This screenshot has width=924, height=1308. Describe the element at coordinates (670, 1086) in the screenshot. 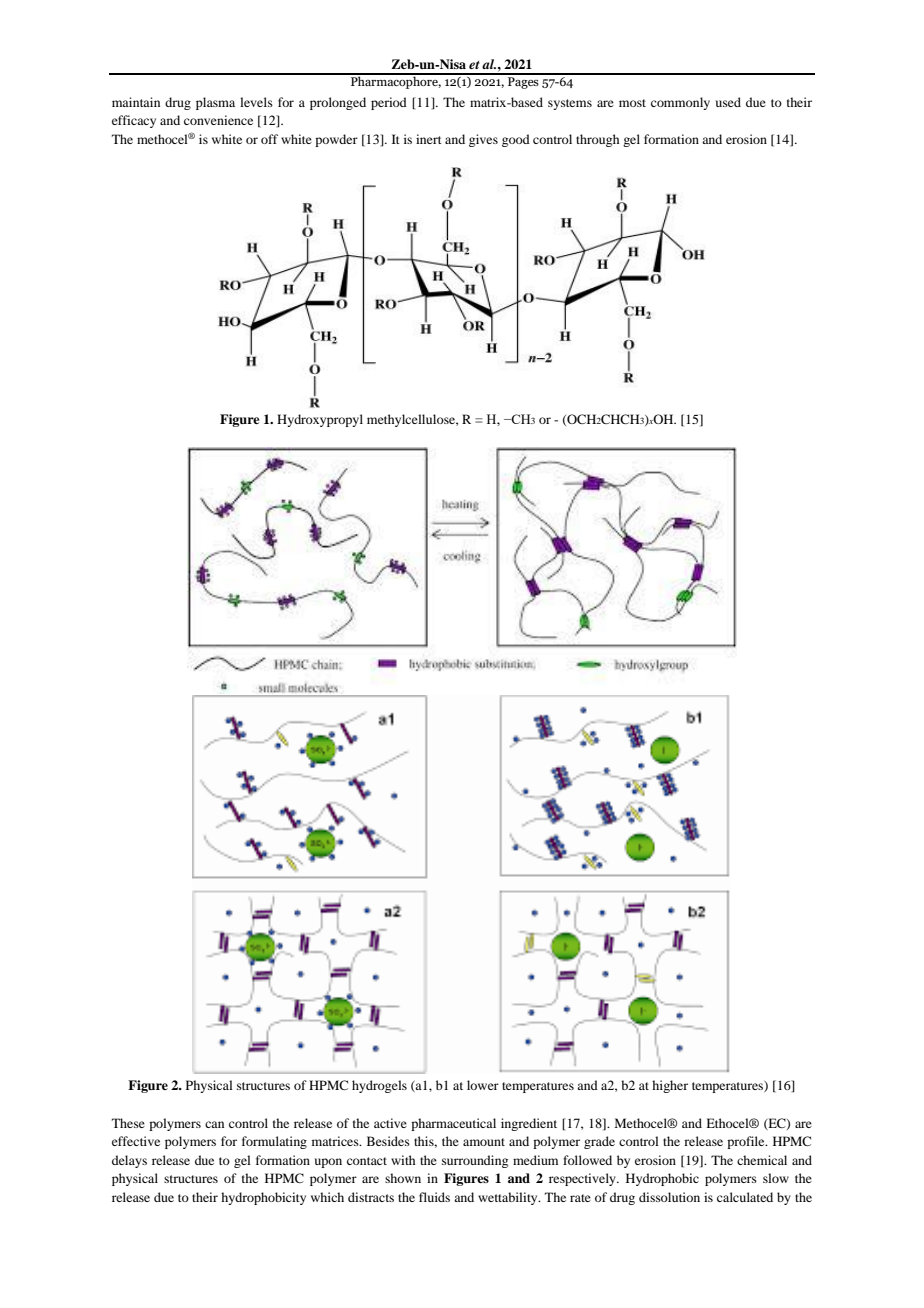

I see `higher` at that location.
